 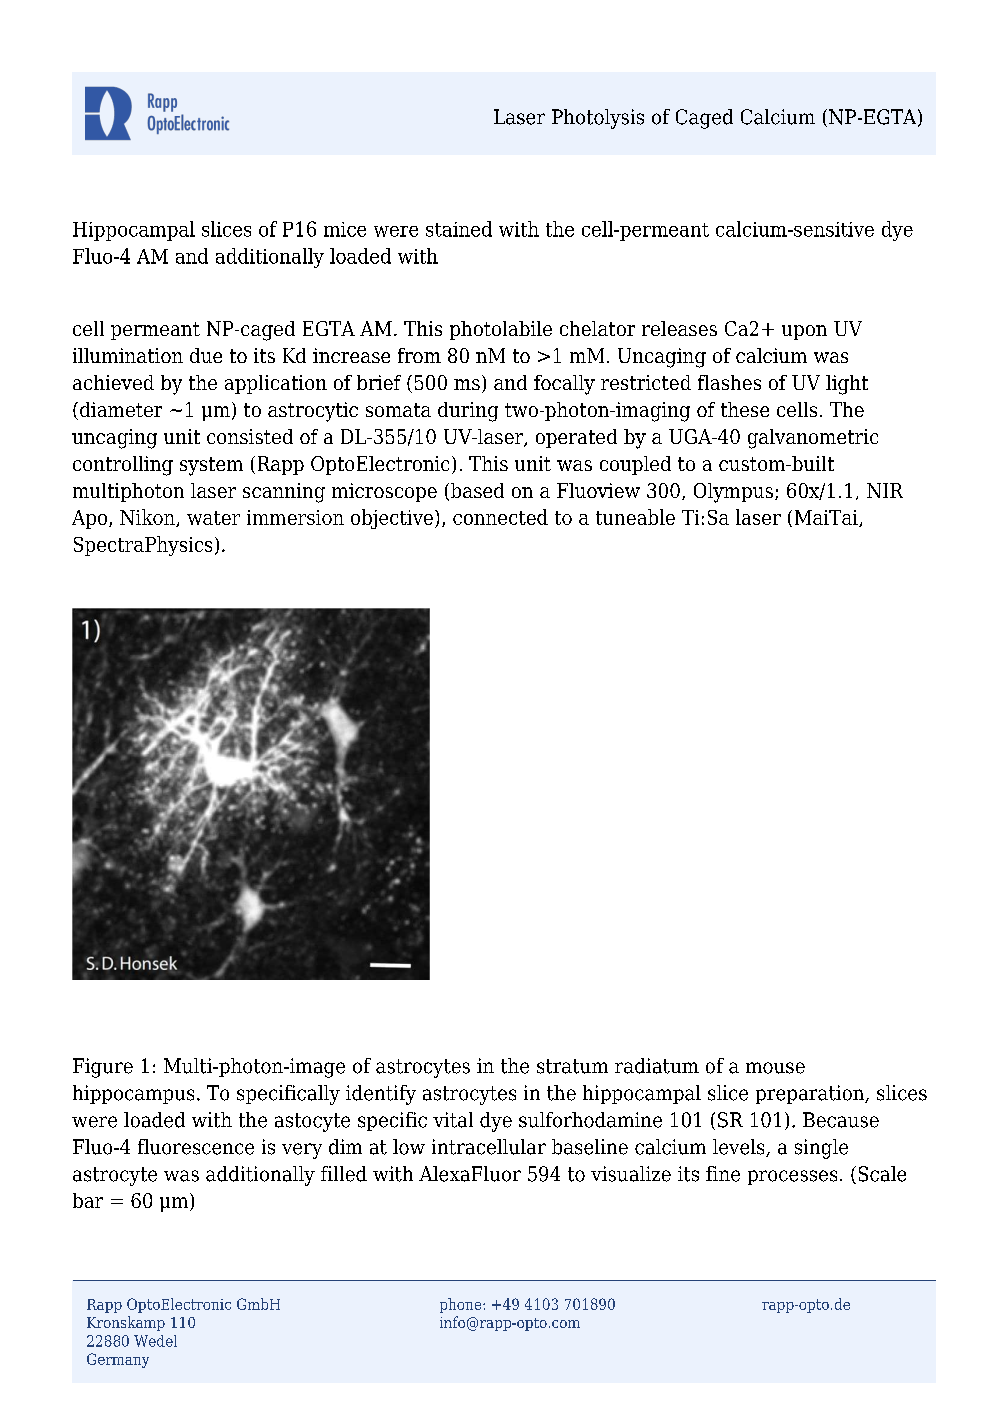 What do you see at coordinates (459, 229) in the screenshot?
I see `stained` at bounding box center [459, 229].
